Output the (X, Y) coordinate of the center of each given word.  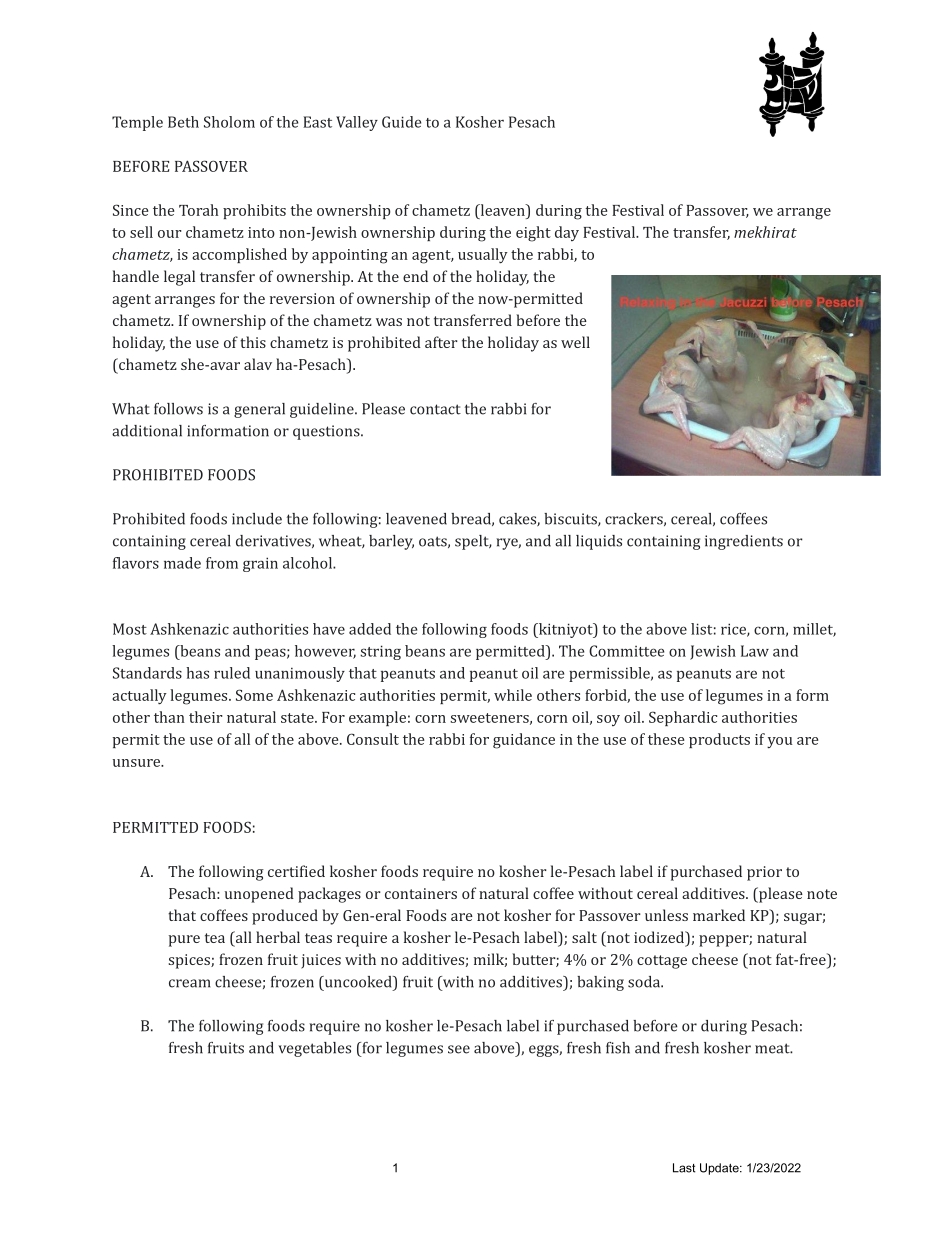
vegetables (314, 1049)
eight (533, 234)
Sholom (229, 122)
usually (483, 256)
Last (684, 1168)
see (459, 1049)
